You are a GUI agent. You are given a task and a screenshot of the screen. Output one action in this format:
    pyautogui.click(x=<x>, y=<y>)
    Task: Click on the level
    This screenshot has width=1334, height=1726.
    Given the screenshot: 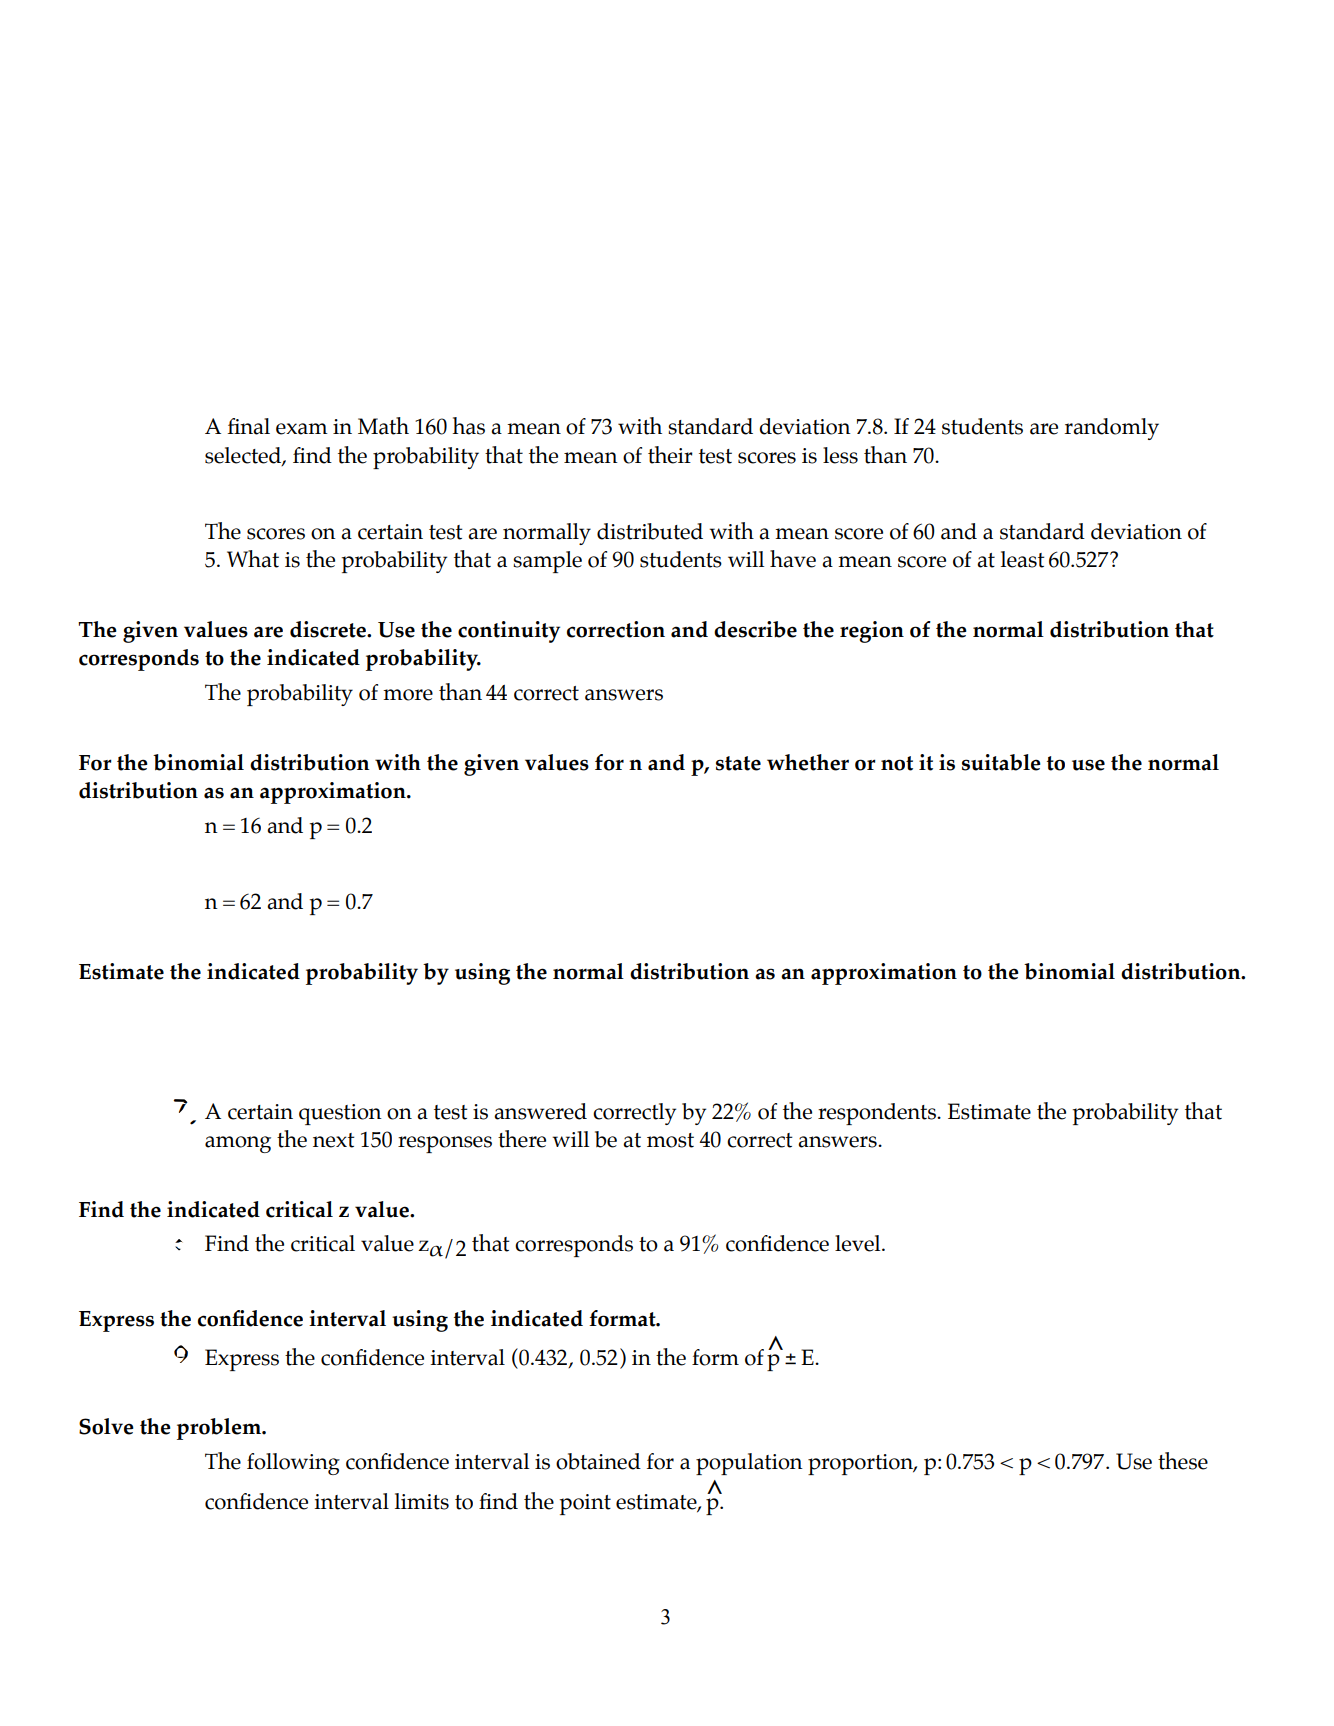 What is the action you would take?
    pyautogui.click(x=859, y=1243)
